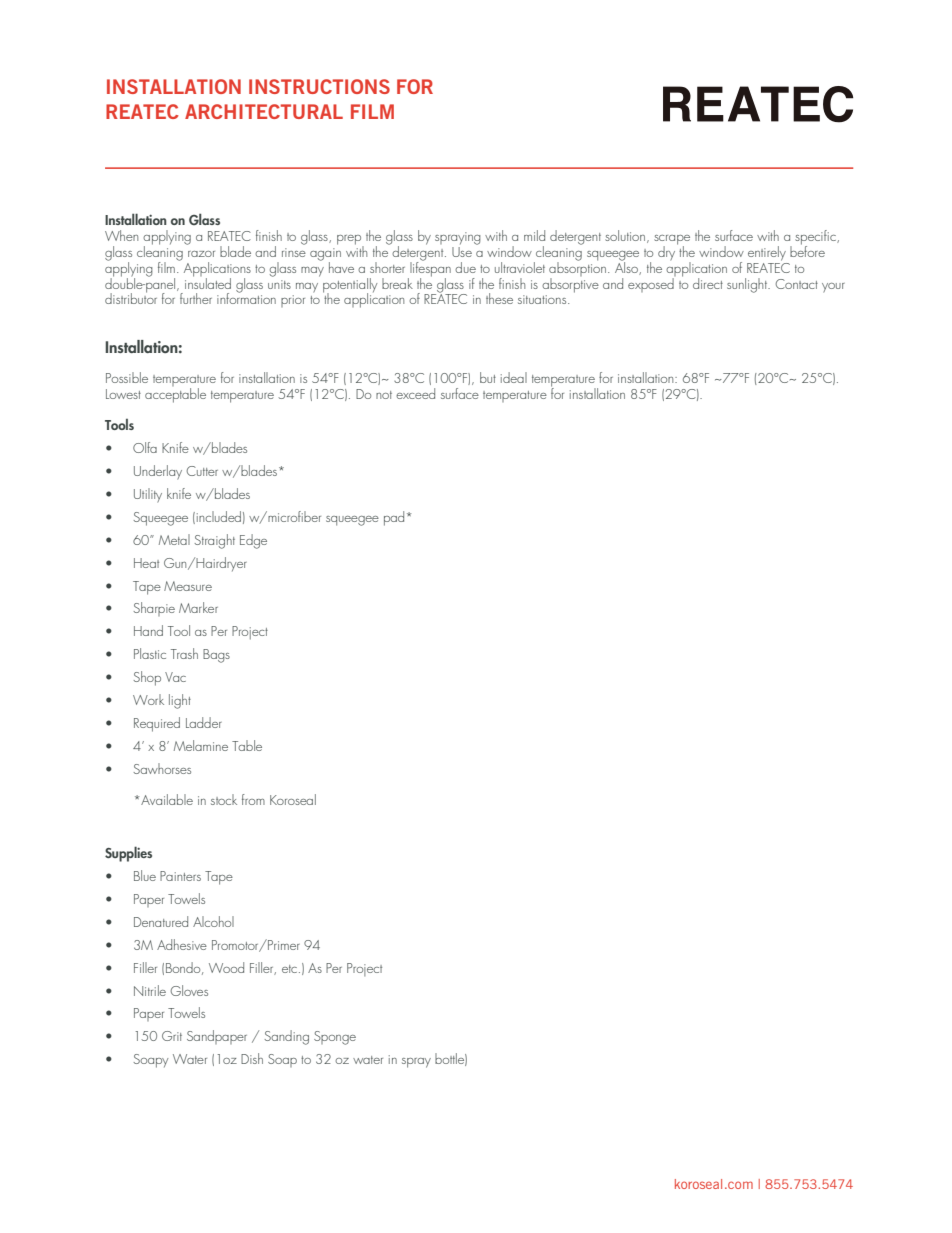  I want to click on Dish, so click(252, 1058).
